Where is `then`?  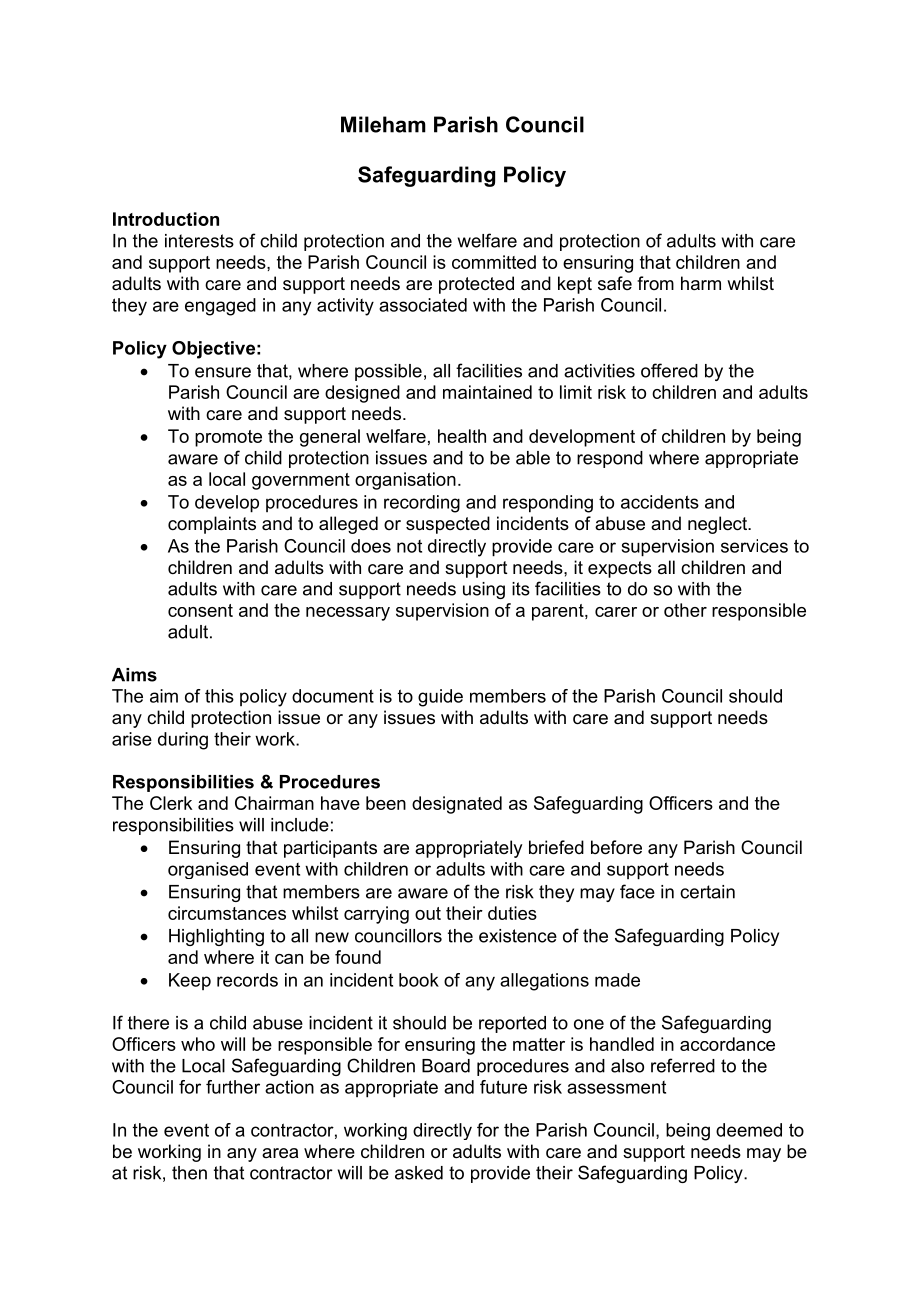
then is located at coordinates (189, 1173).
